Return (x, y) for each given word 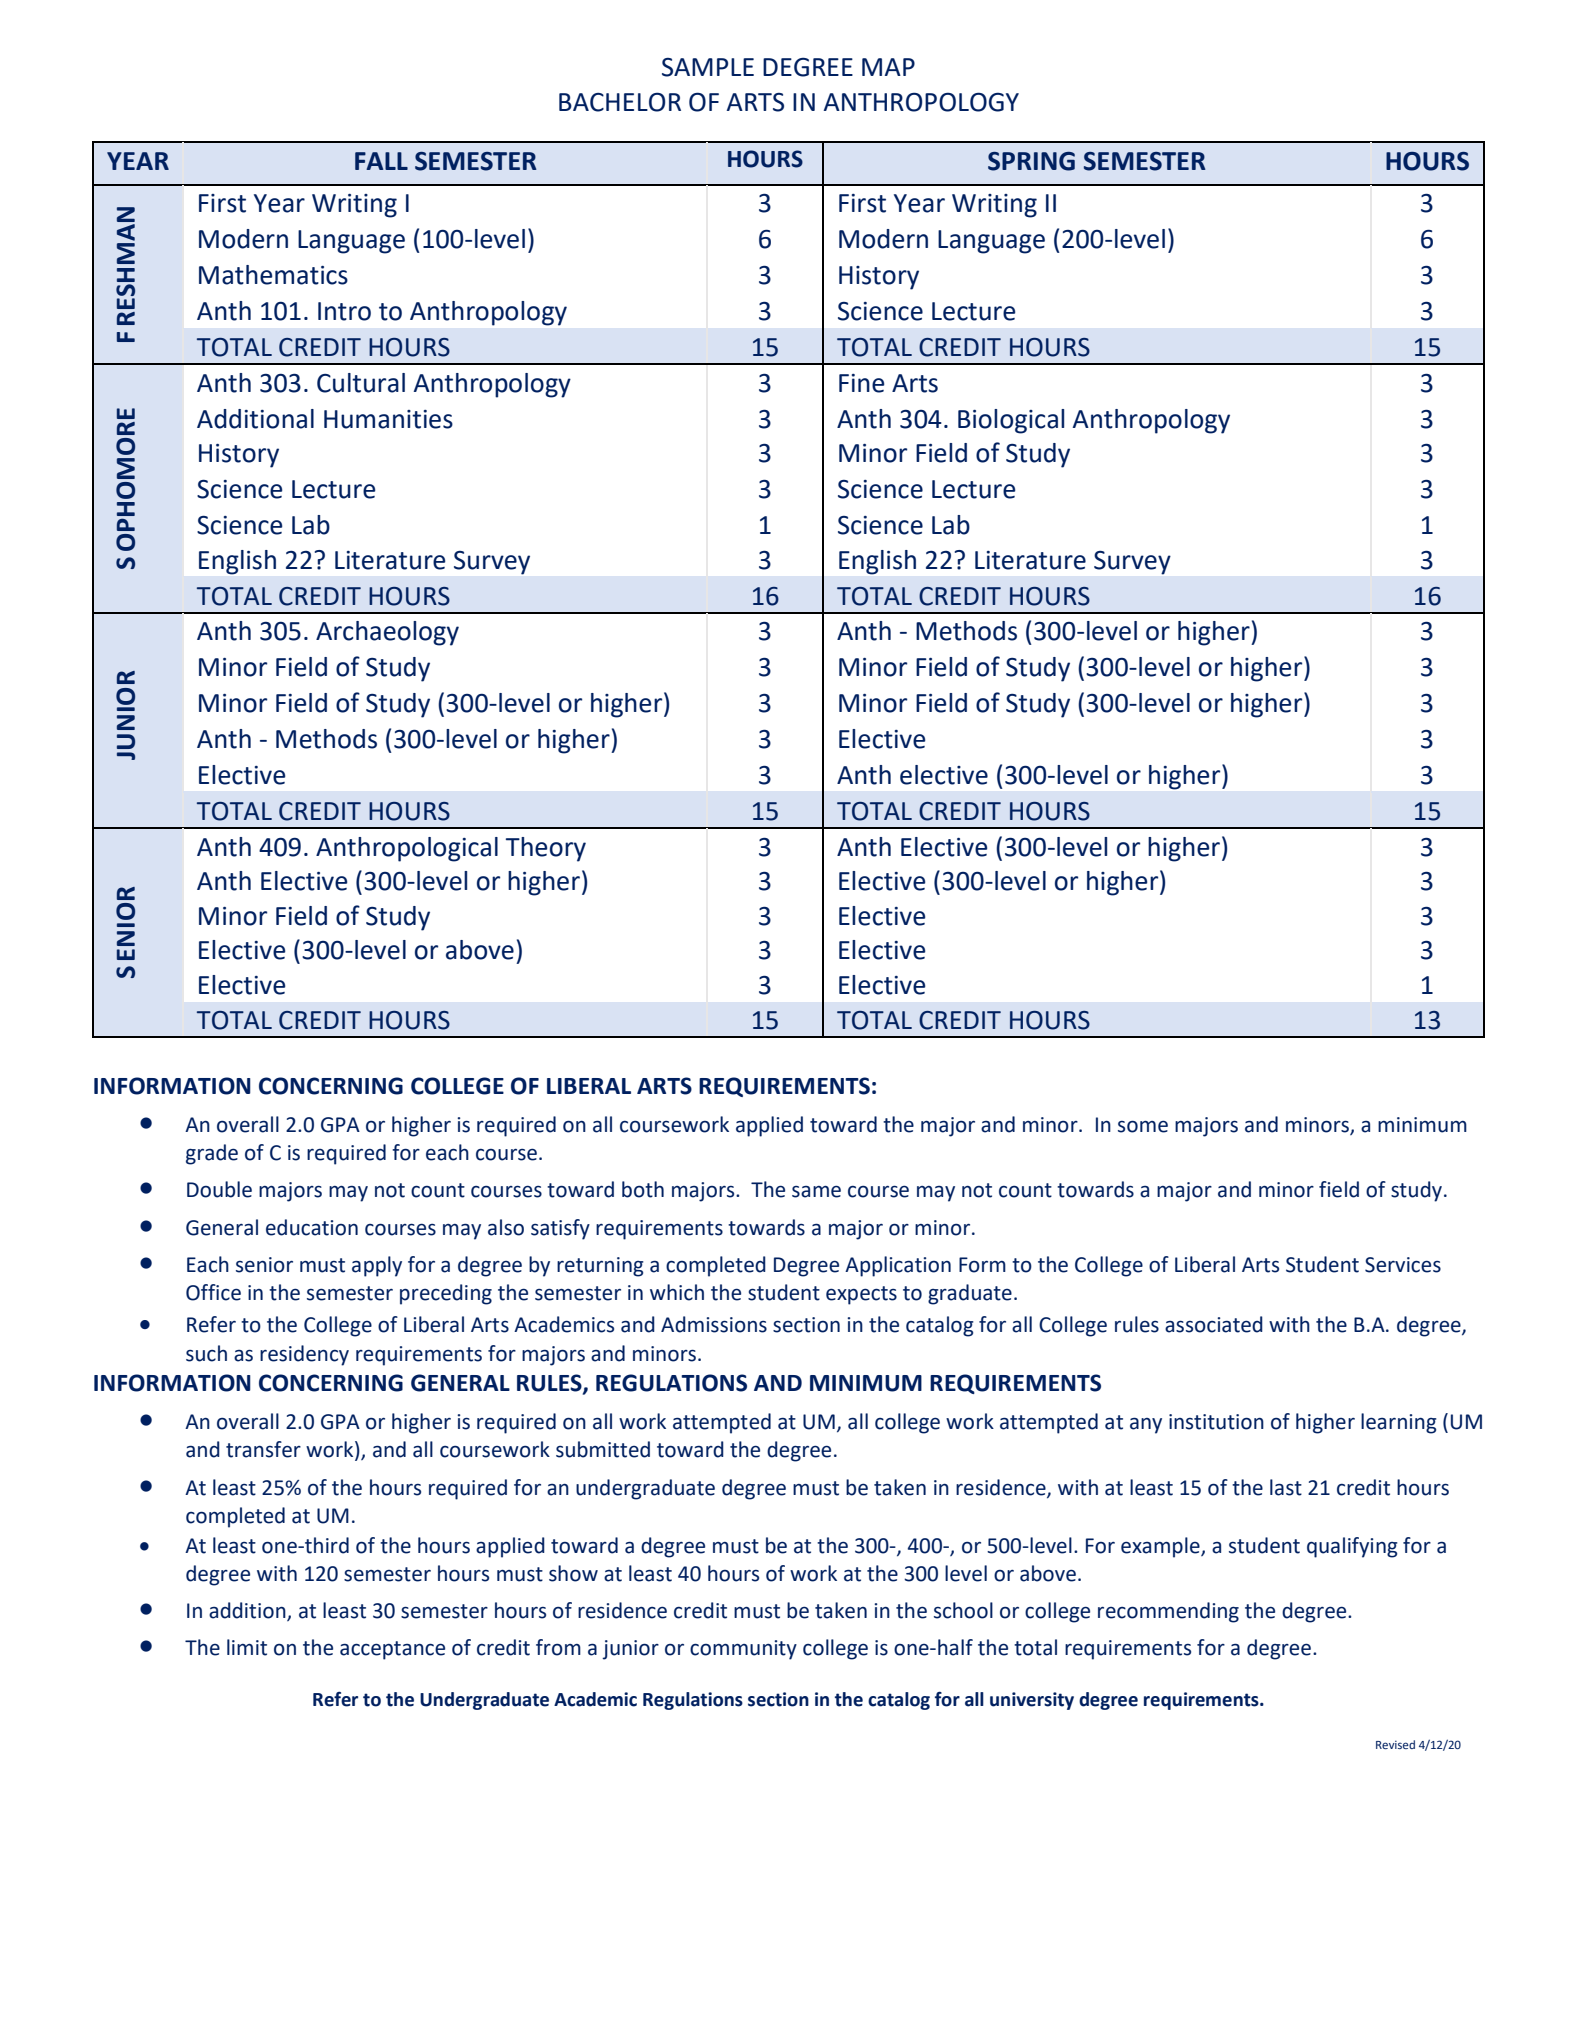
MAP (888, 67)
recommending (1168, 1612)
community (743, 1650)
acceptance (392, 1650)
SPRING (1031, 161)
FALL (381, 161)
